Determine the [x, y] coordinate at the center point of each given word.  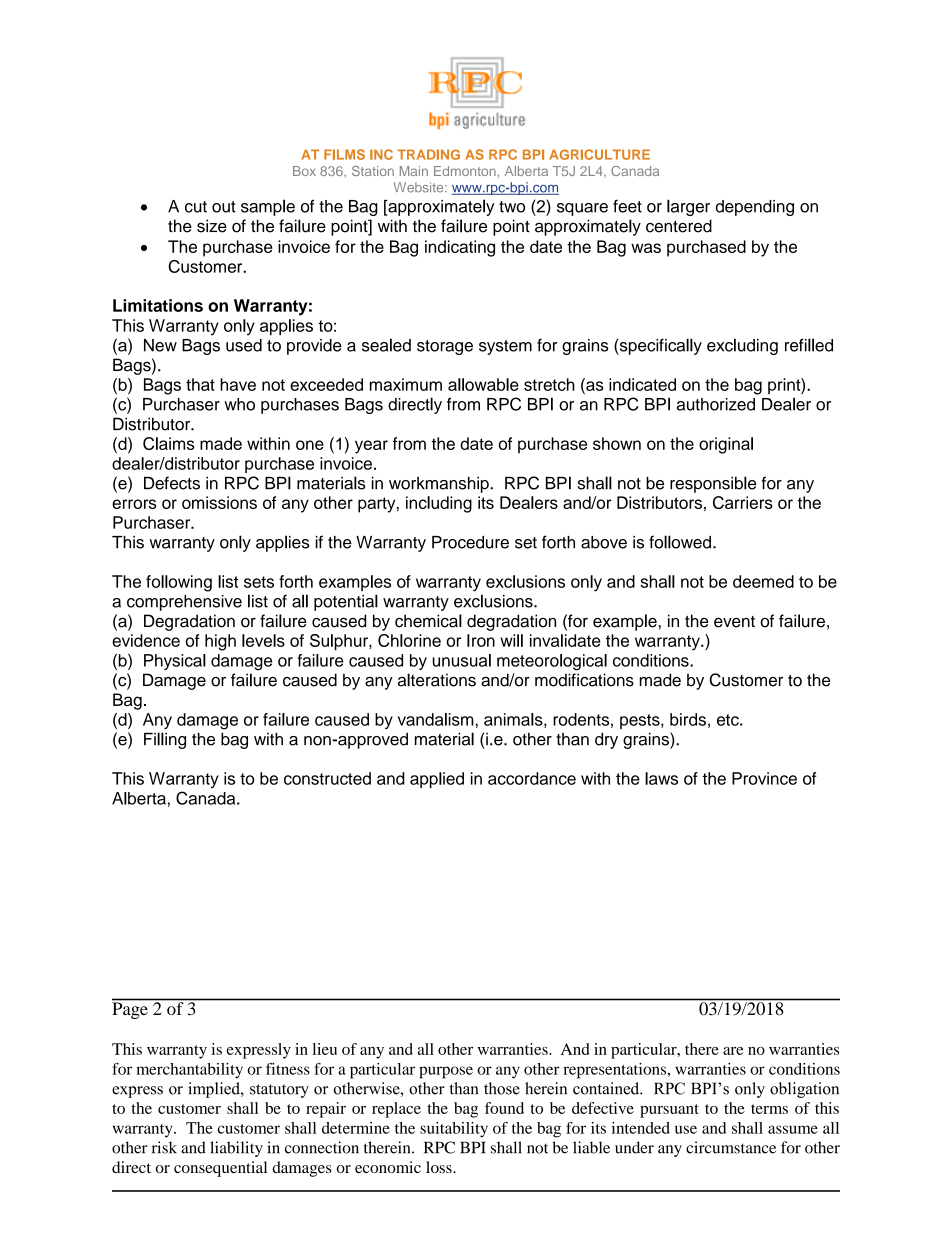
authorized [716, 404]
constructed [327, 778]
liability [236, 1149]
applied [437, 780]
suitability [454, 1130]
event [734, 622]
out [224, 207]
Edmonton [465, 171]
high [220, 642]
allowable [483, 384]
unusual [462, 660]
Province [764, 778]
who [239, 404]
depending [755, 208]
